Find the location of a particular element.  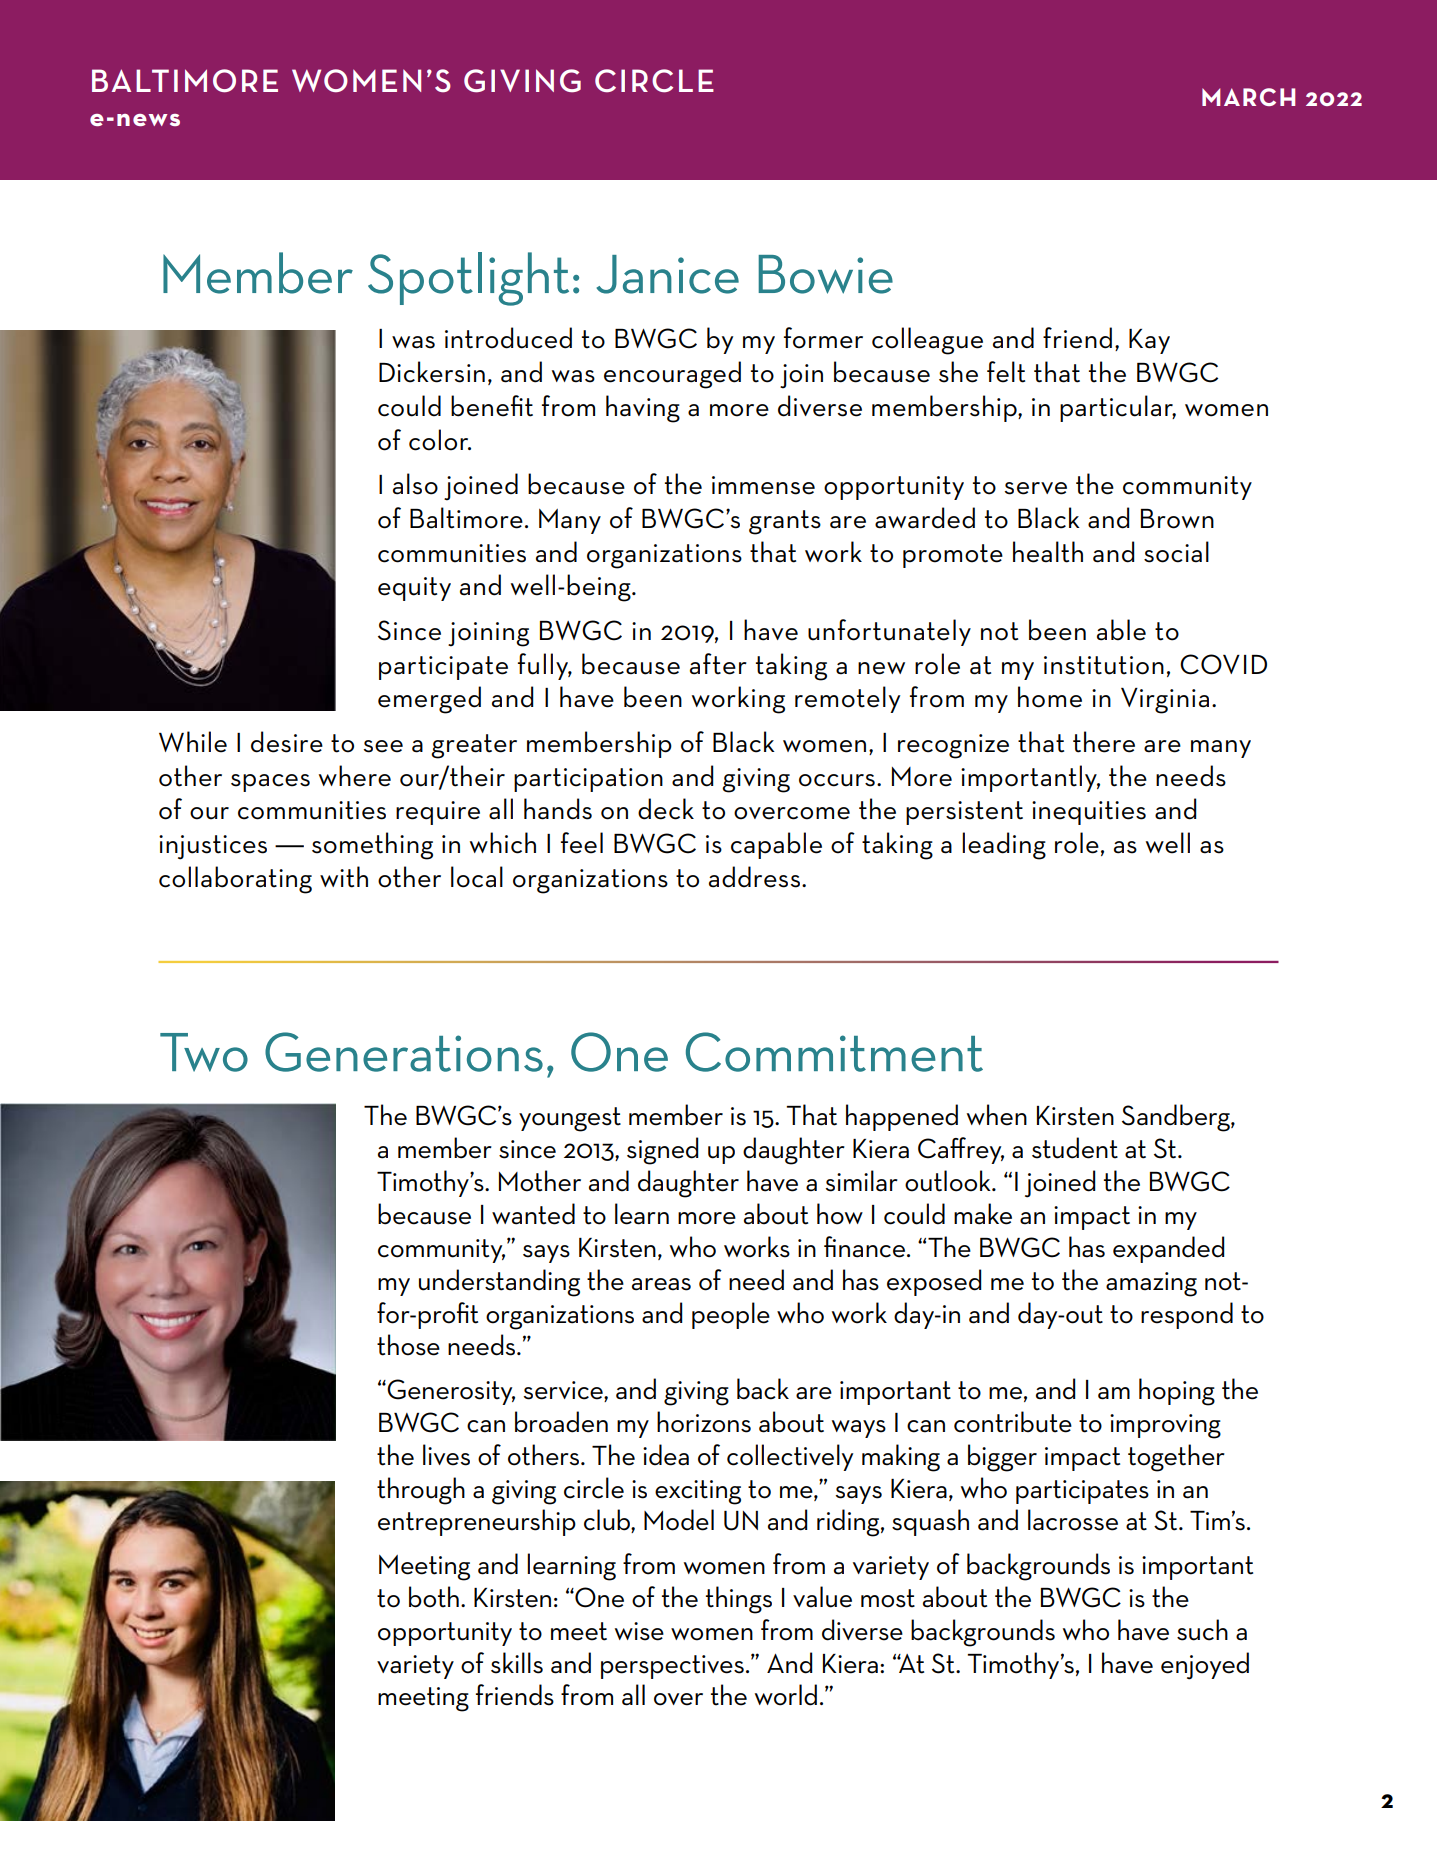

MARCH is located at coordinates (1248, 97).
